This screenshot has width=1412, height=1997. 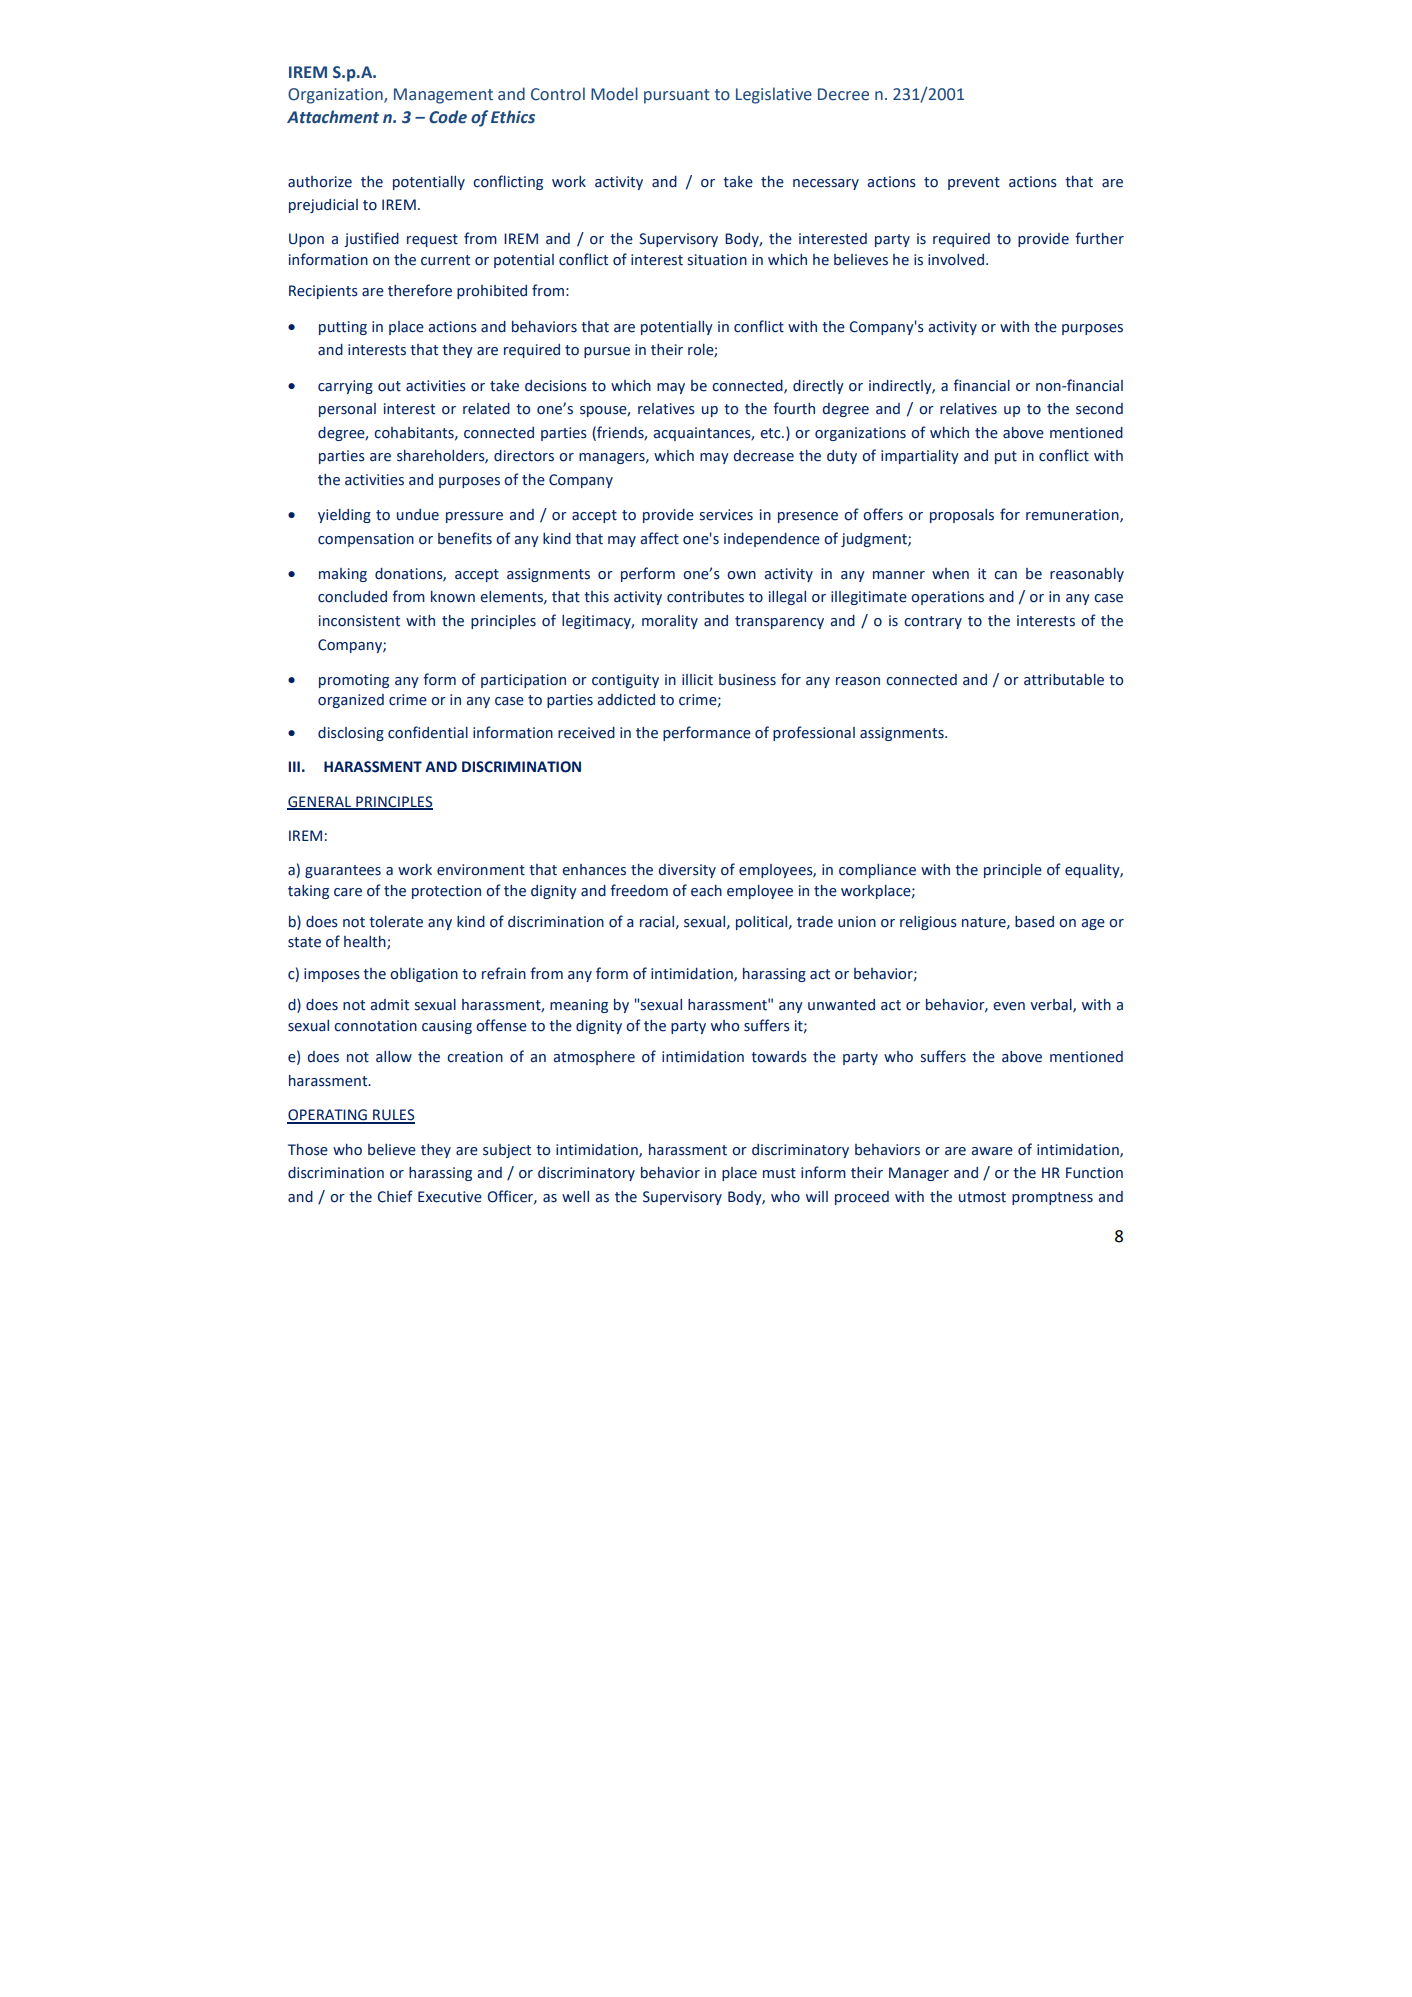 I want to click on aware, so click(x=992, y=1151).
